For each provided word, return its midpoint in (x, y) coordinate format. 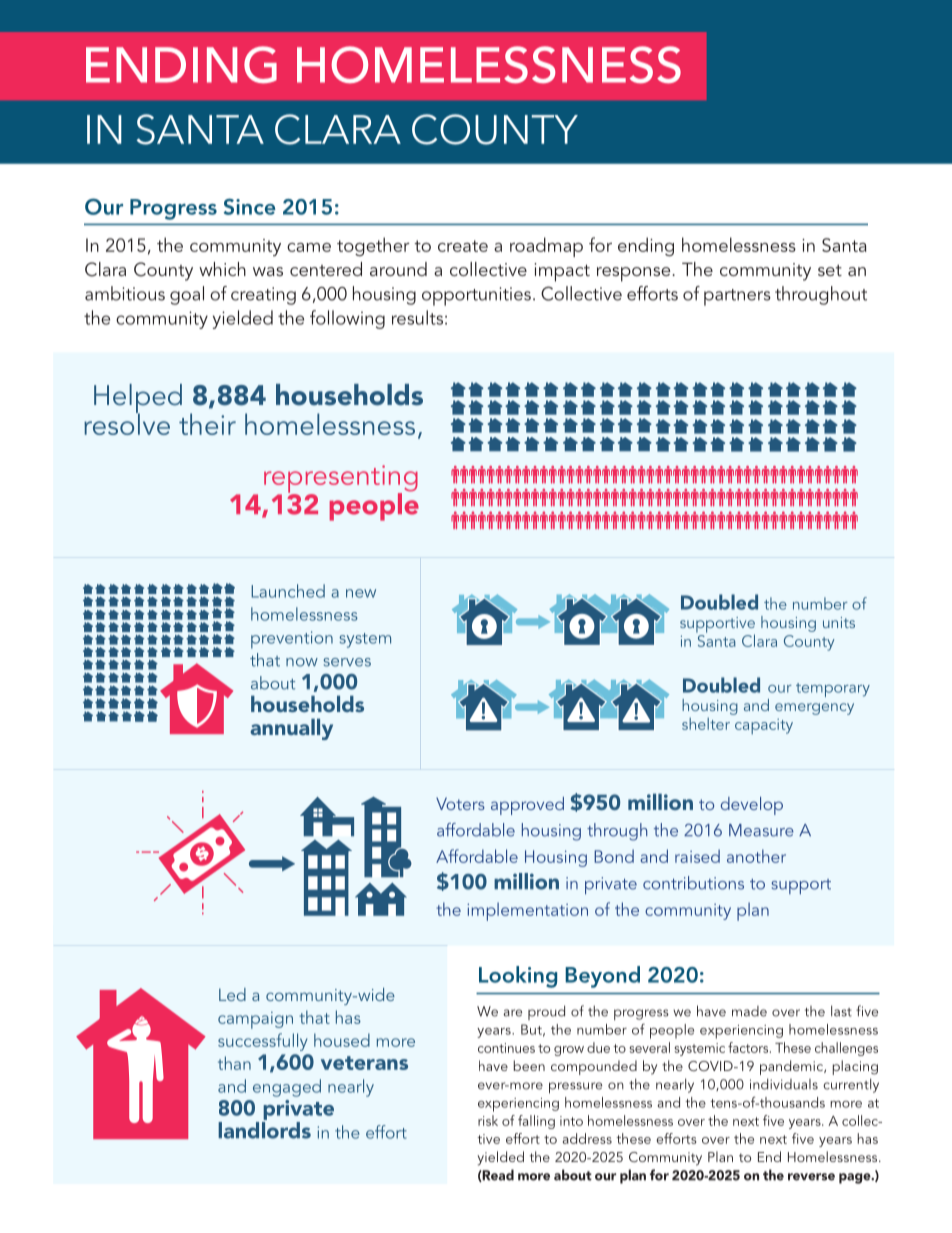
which (222, 269)
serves (347, 662)
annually (291, 729)
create (463, 246)
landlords (264, 1130)
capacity (764, 726)
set (830, 270)
